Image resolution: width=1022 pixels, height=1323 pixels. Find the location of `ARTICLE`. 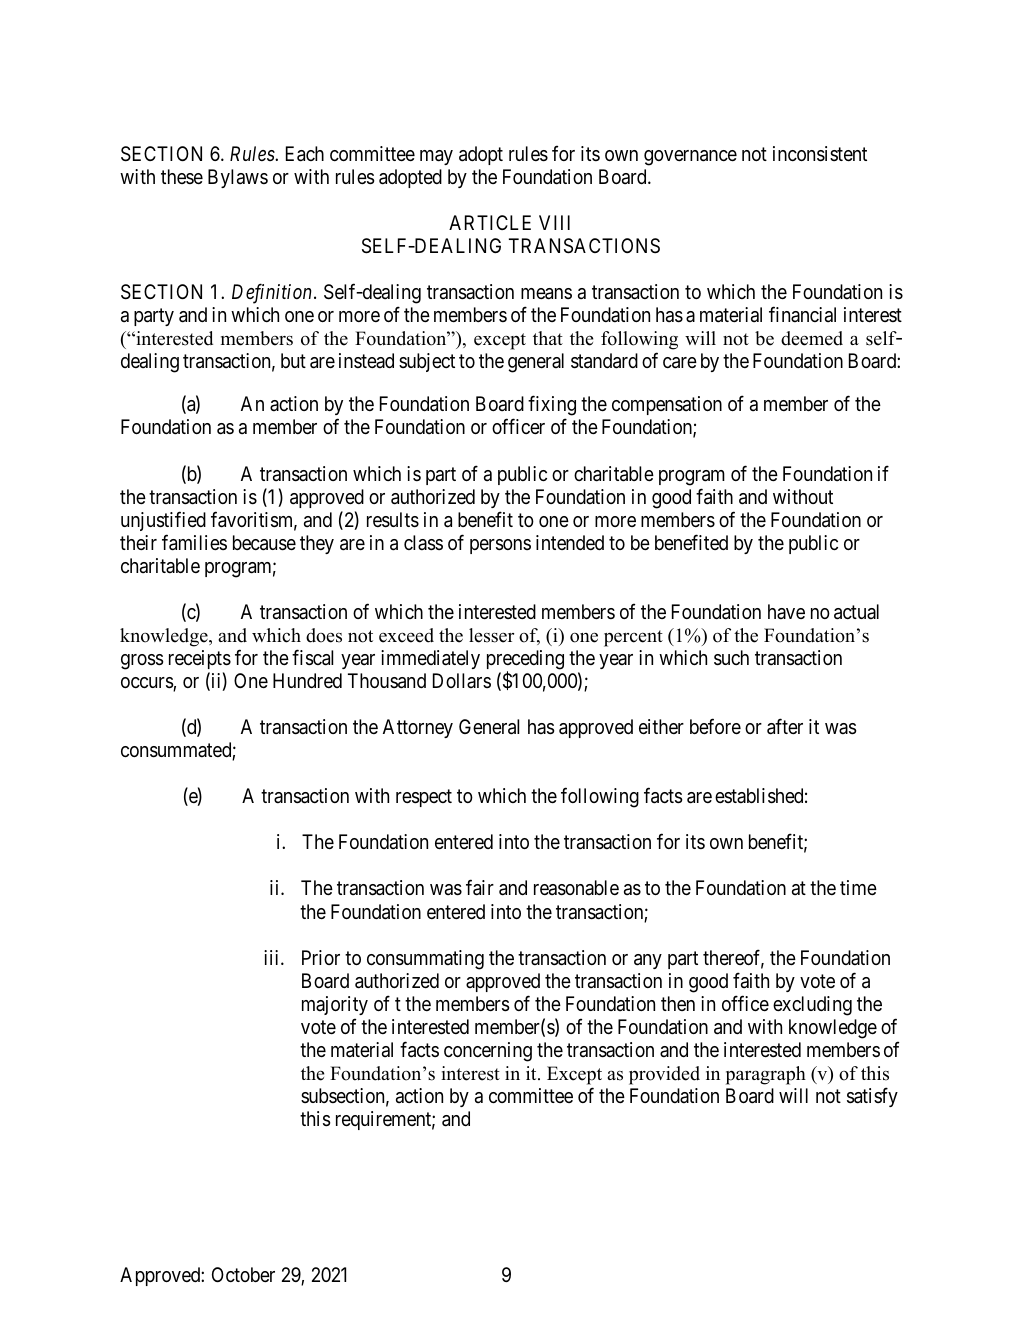

ARTICLE is located at coordinates (490, 222).
